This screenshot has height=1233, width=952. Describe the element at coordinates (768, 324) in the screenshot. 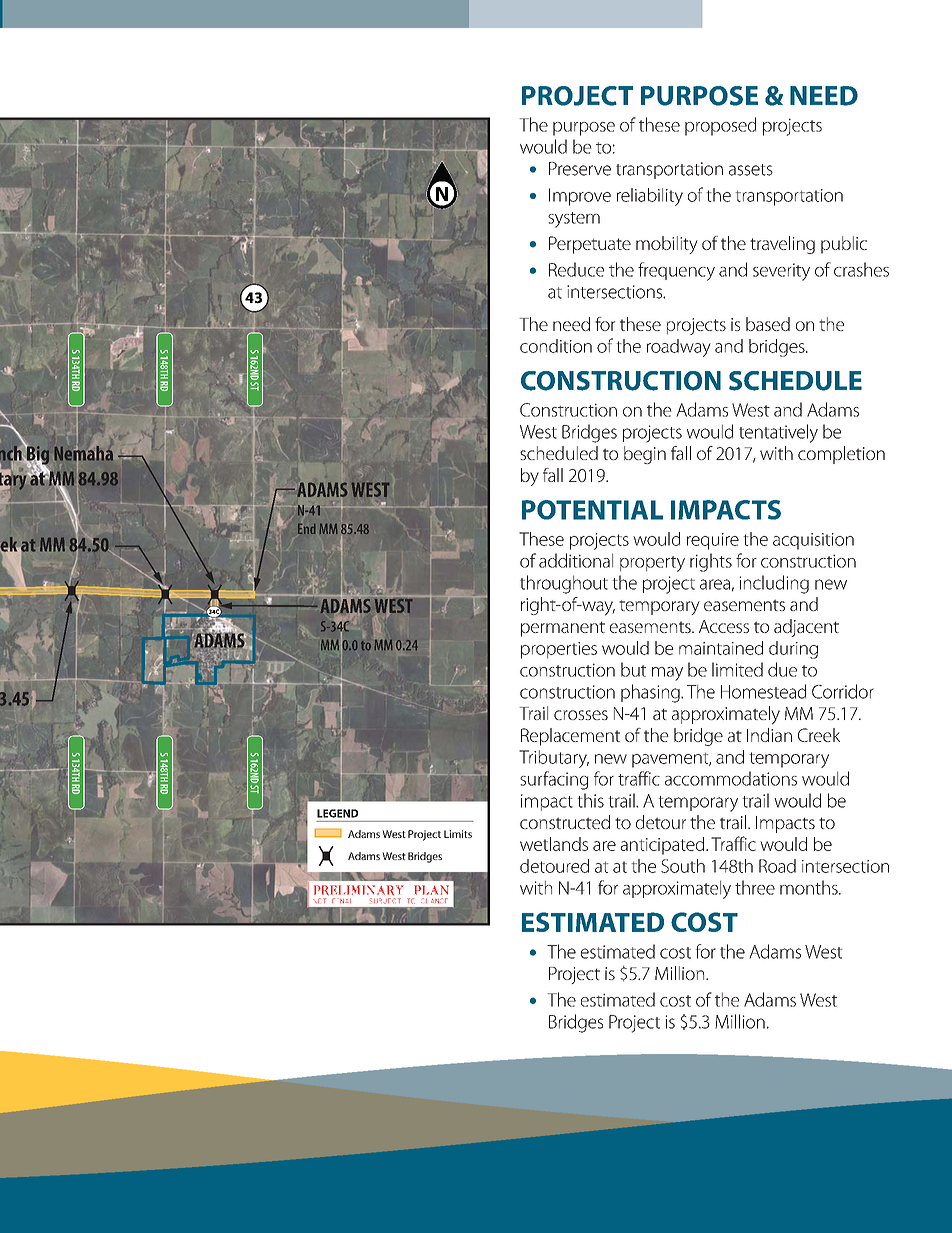

I see `based` at that location.
